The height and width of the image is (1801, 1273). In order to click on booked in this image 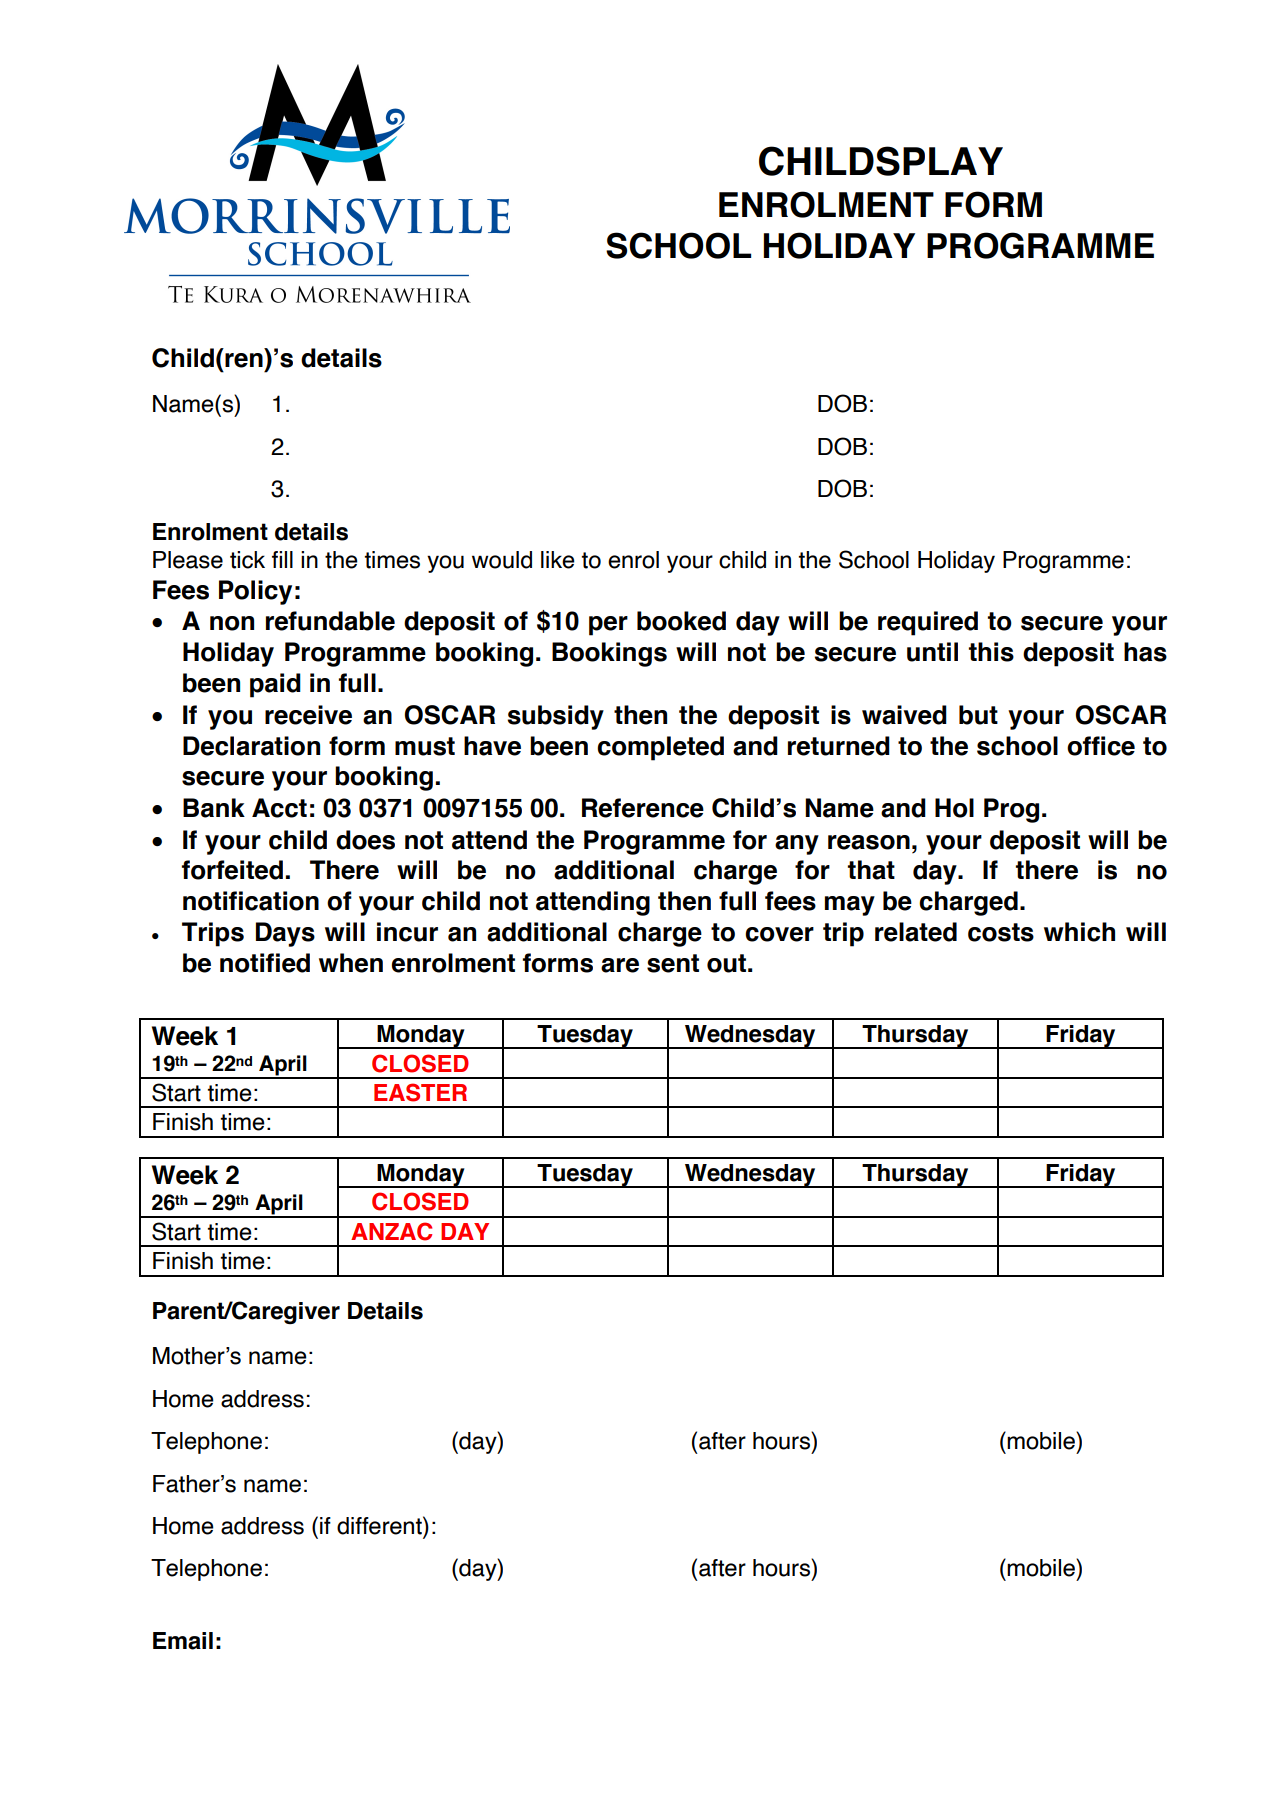, I will do `click(681, 621)`.
